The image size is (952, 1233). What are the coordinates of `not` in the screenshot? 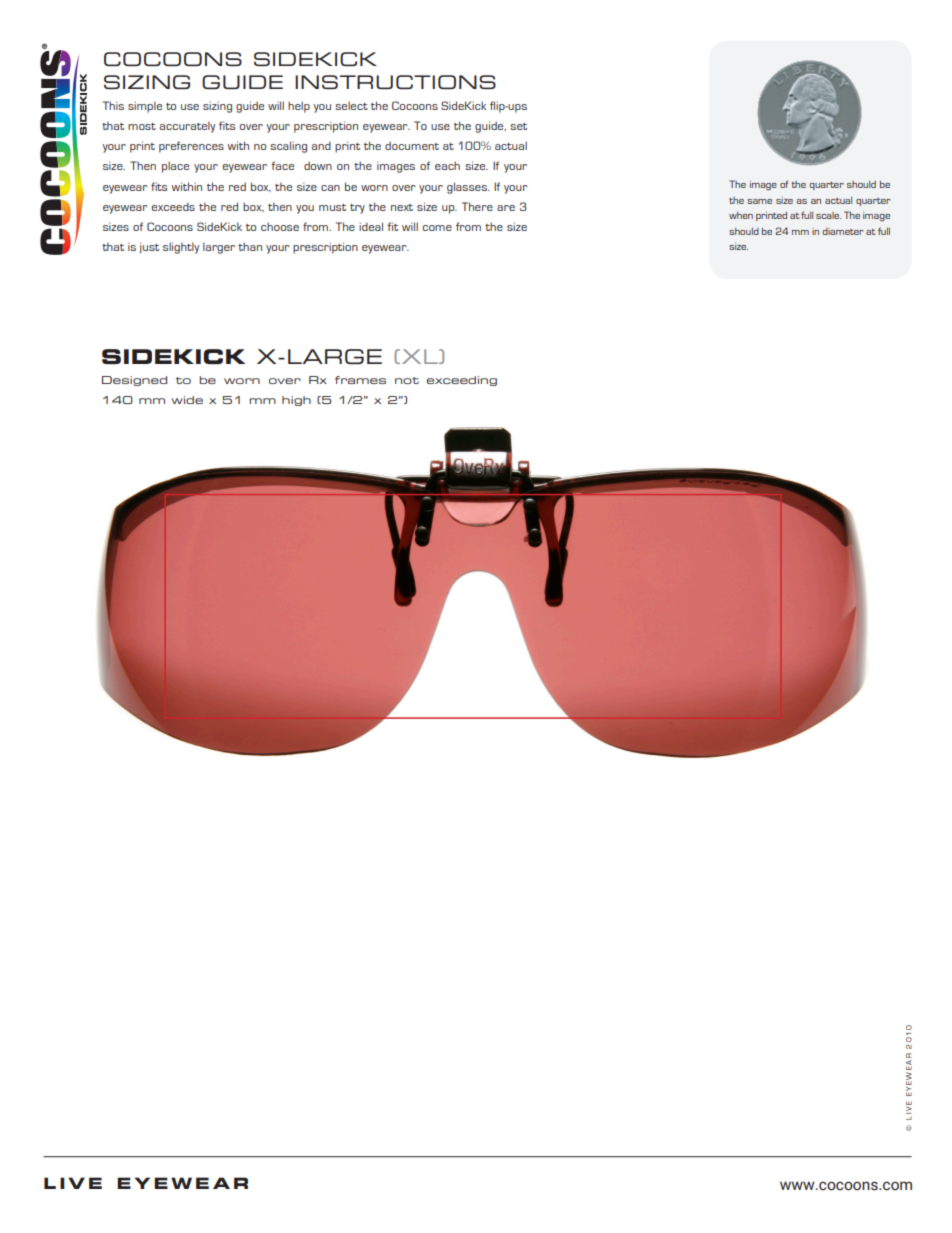 It's located at (407, 380).
